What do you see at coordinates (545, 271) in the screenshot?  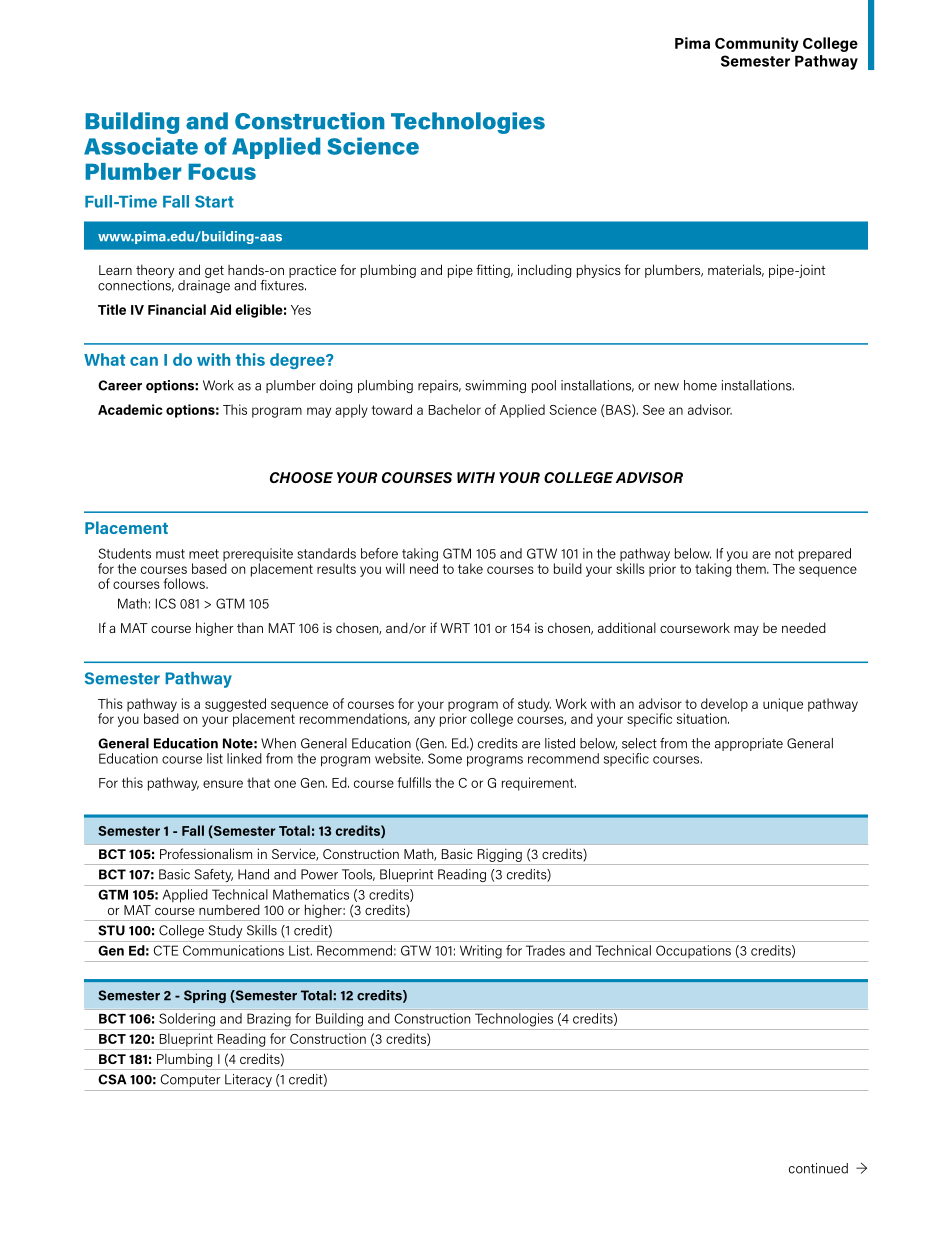 I see `including` at bounding box center [545, 271].
